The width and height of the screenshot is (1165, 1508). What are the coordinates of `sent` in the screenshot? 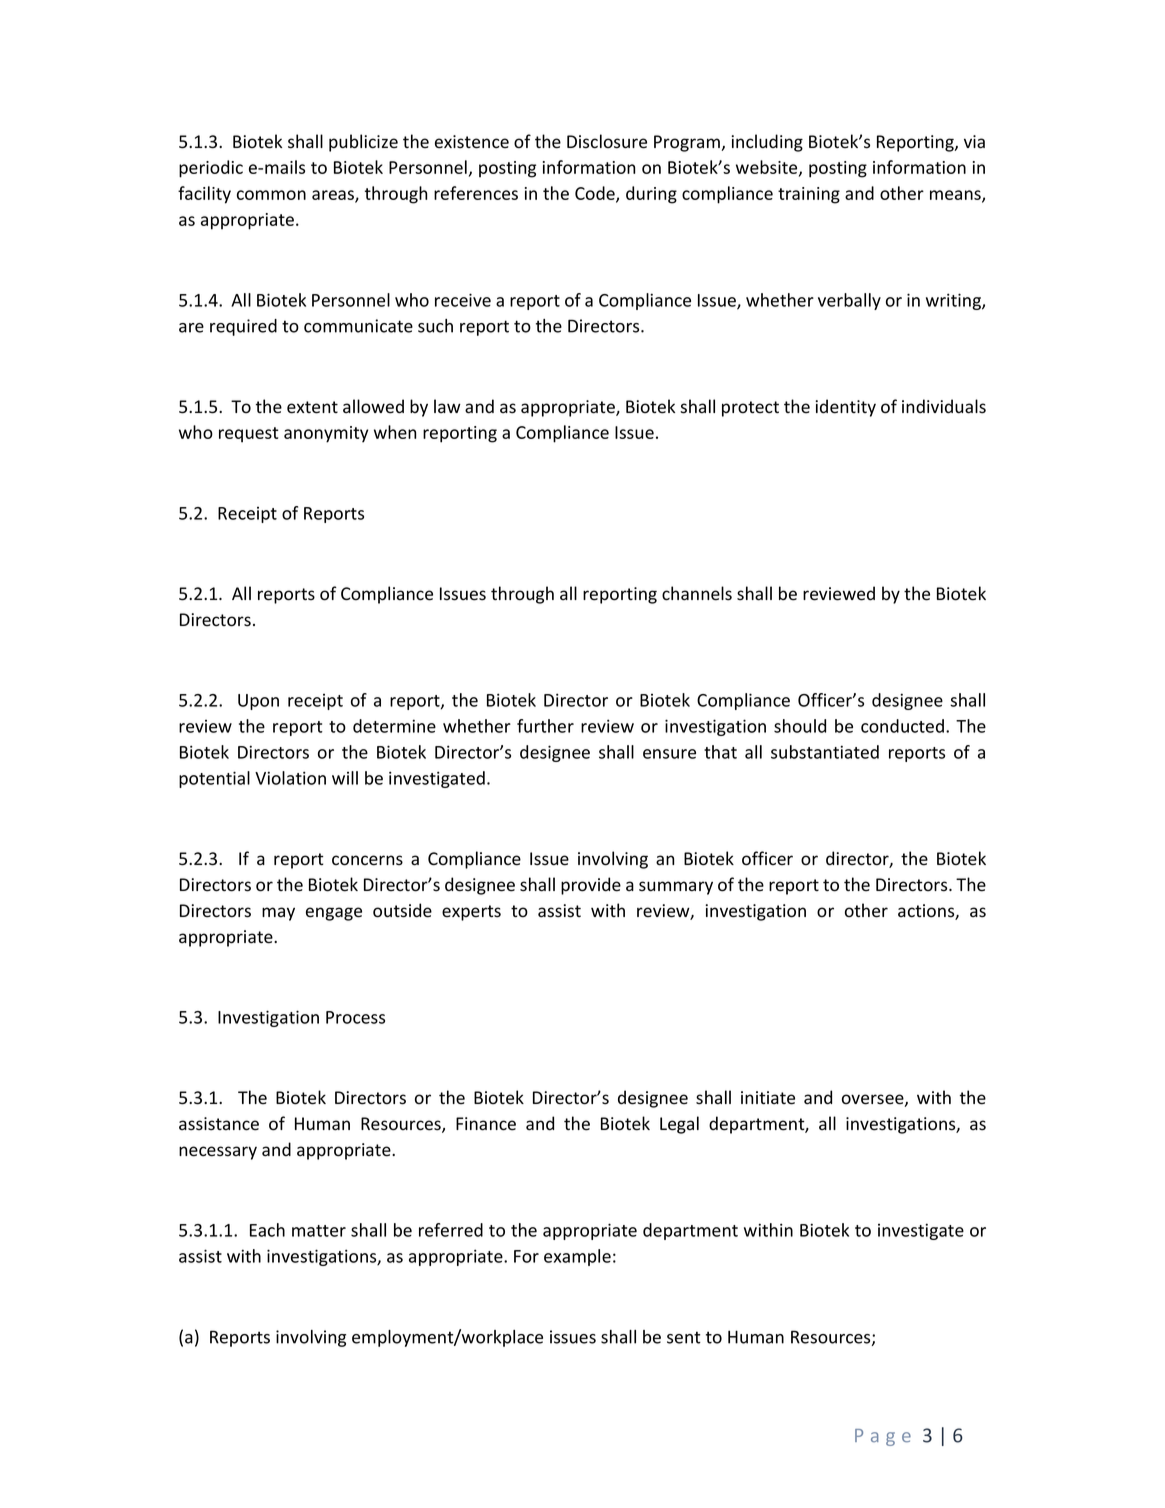 It's located at (684, 1337).
